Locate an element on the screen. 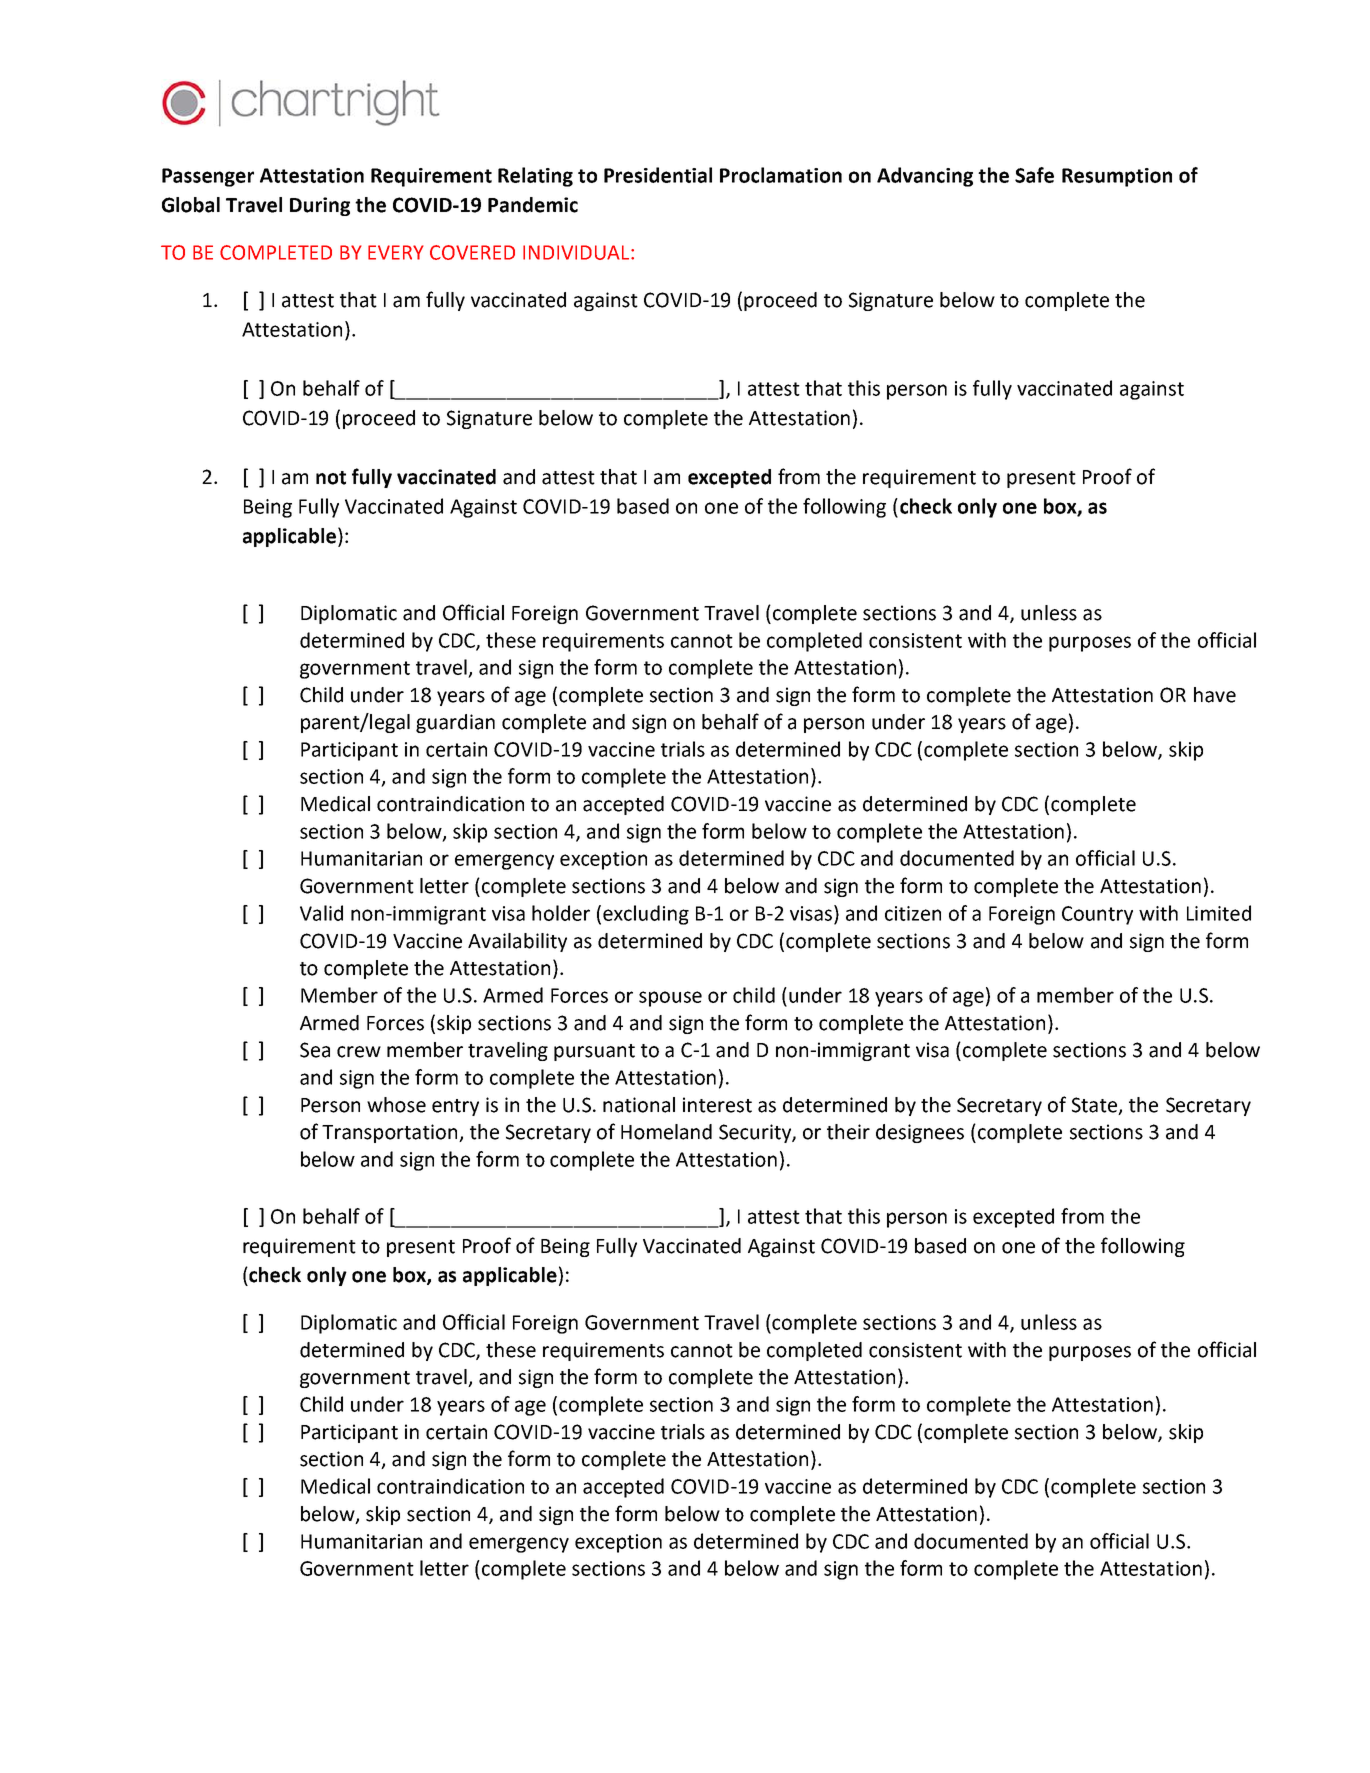 The image size is (1370, 1773). During is located at coordinates (320, 206).
